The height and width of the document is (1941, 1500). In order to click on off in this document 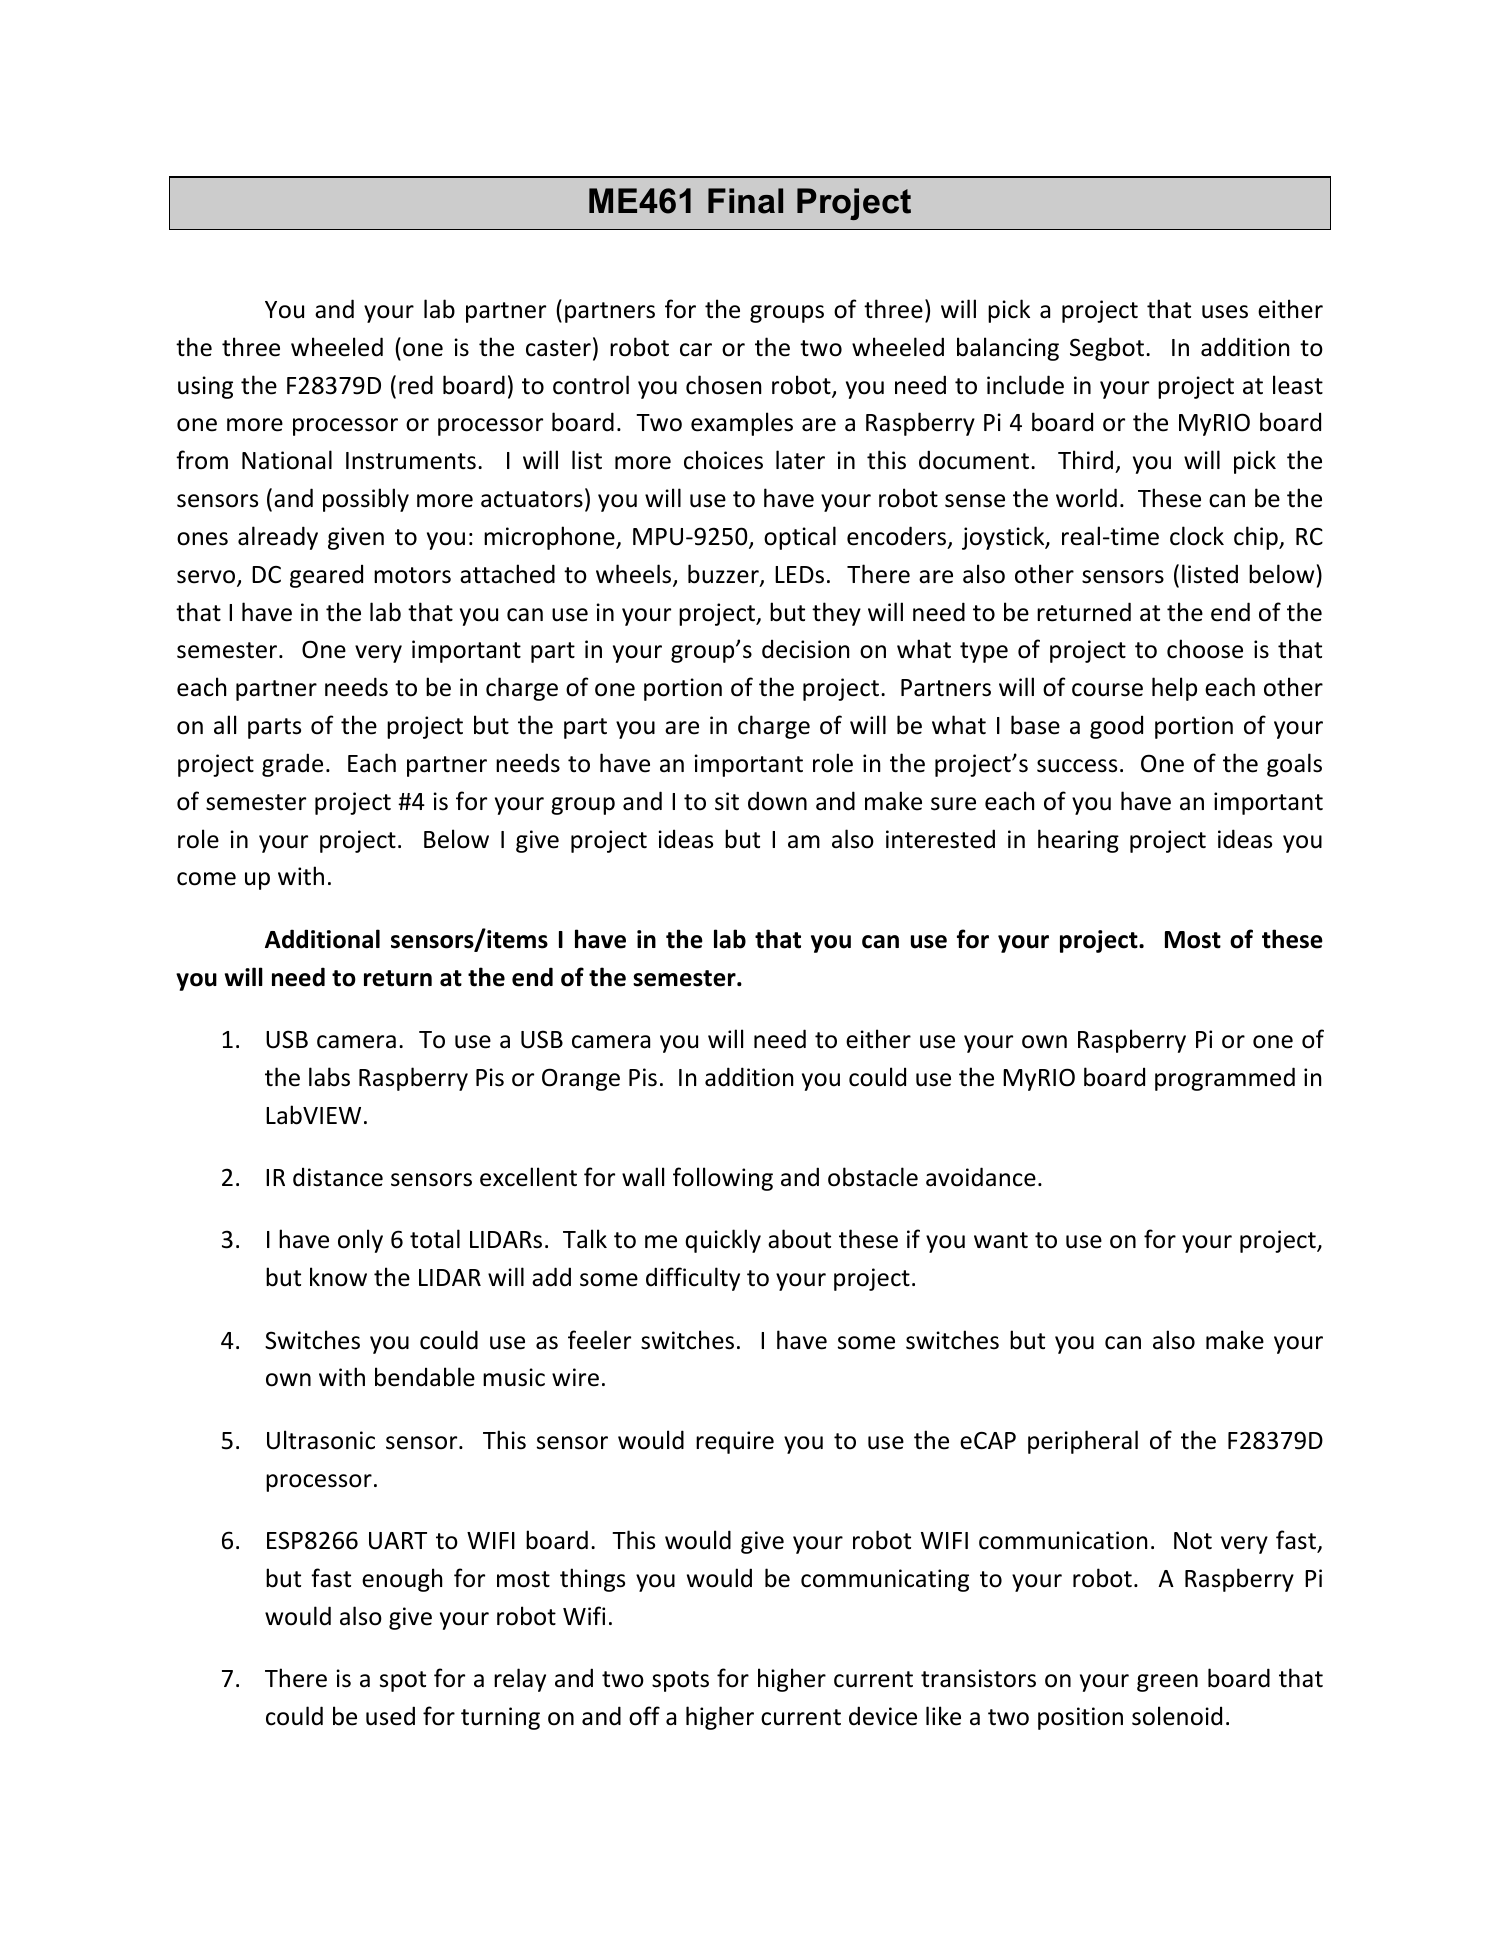, I will do `click(644, 1716)`.
